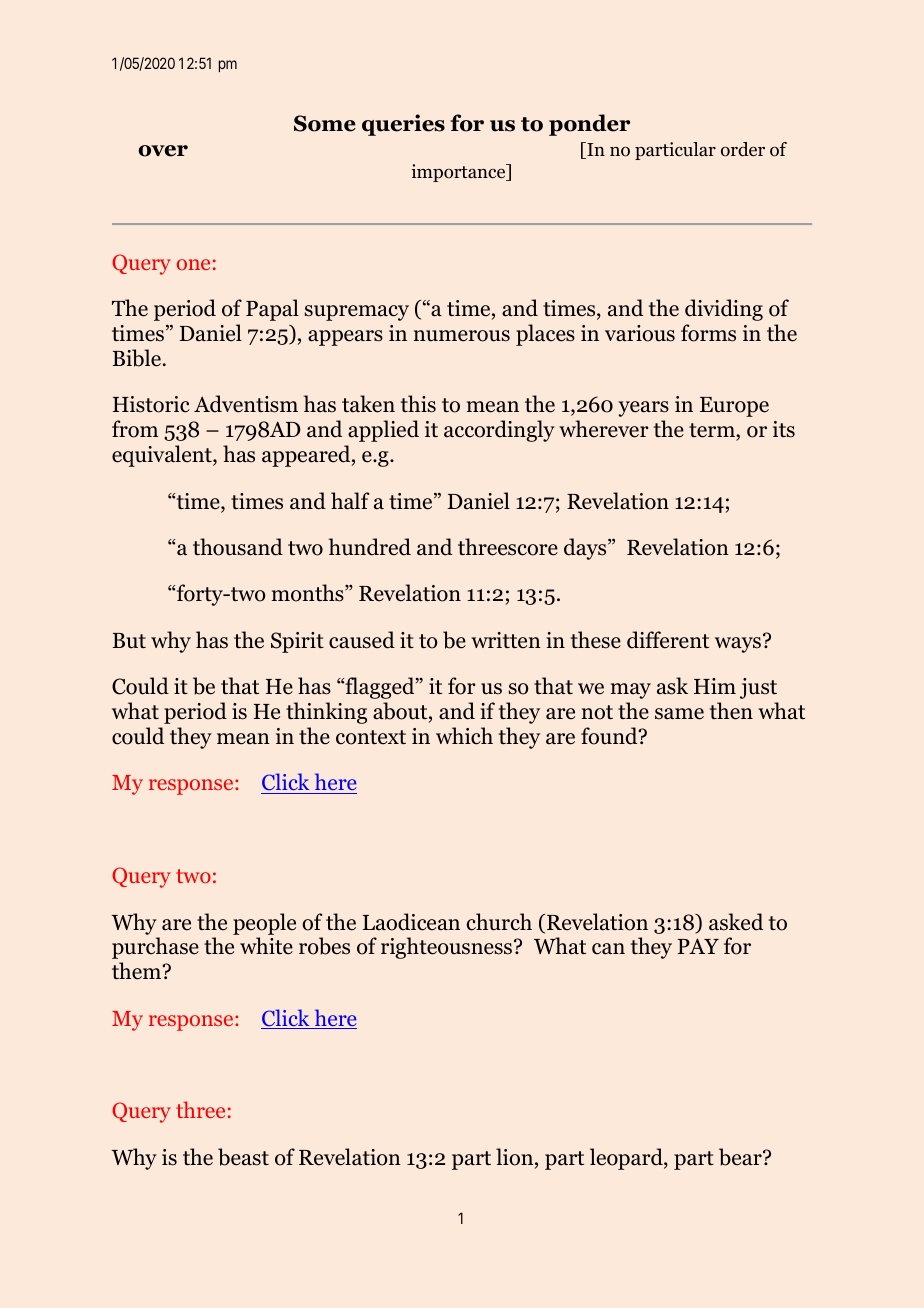 Image resolution: width=924 pixels, height=1308 pixels. Describe the element at coordinates (163, 151) in the page. I see `over` at that location.
